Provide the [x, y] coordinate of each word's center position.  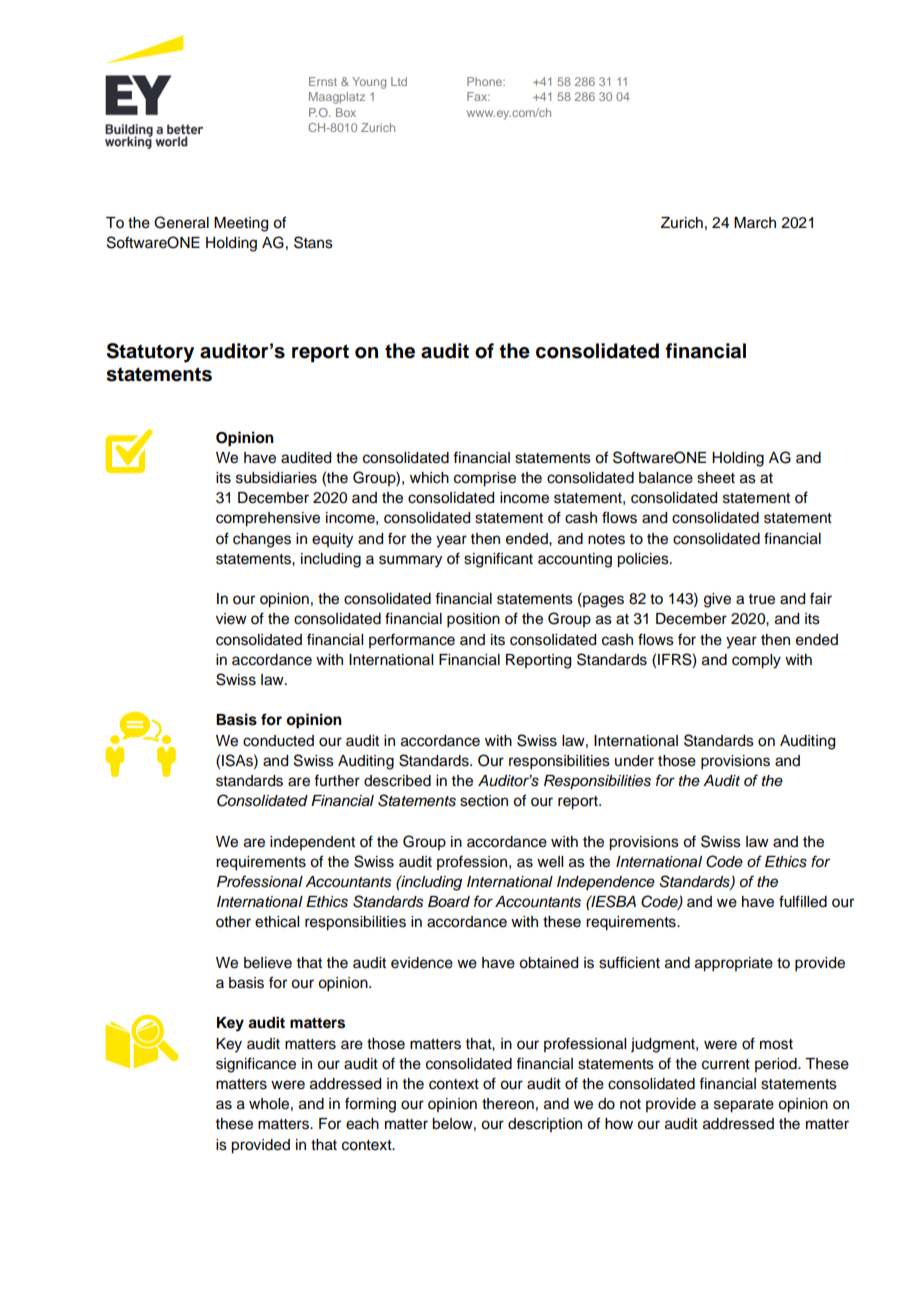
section [484, 801]
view [231, 619]
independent [312, 843]
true [762, 599]
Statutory [150, 353]
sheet [716, 478]
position [473, 620]
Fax [478, 96]
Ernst [323, 81]
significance [256, 1065]
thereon [508, 1104]
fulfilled [803, 901]
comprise [485, 479]
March [755, 223]
